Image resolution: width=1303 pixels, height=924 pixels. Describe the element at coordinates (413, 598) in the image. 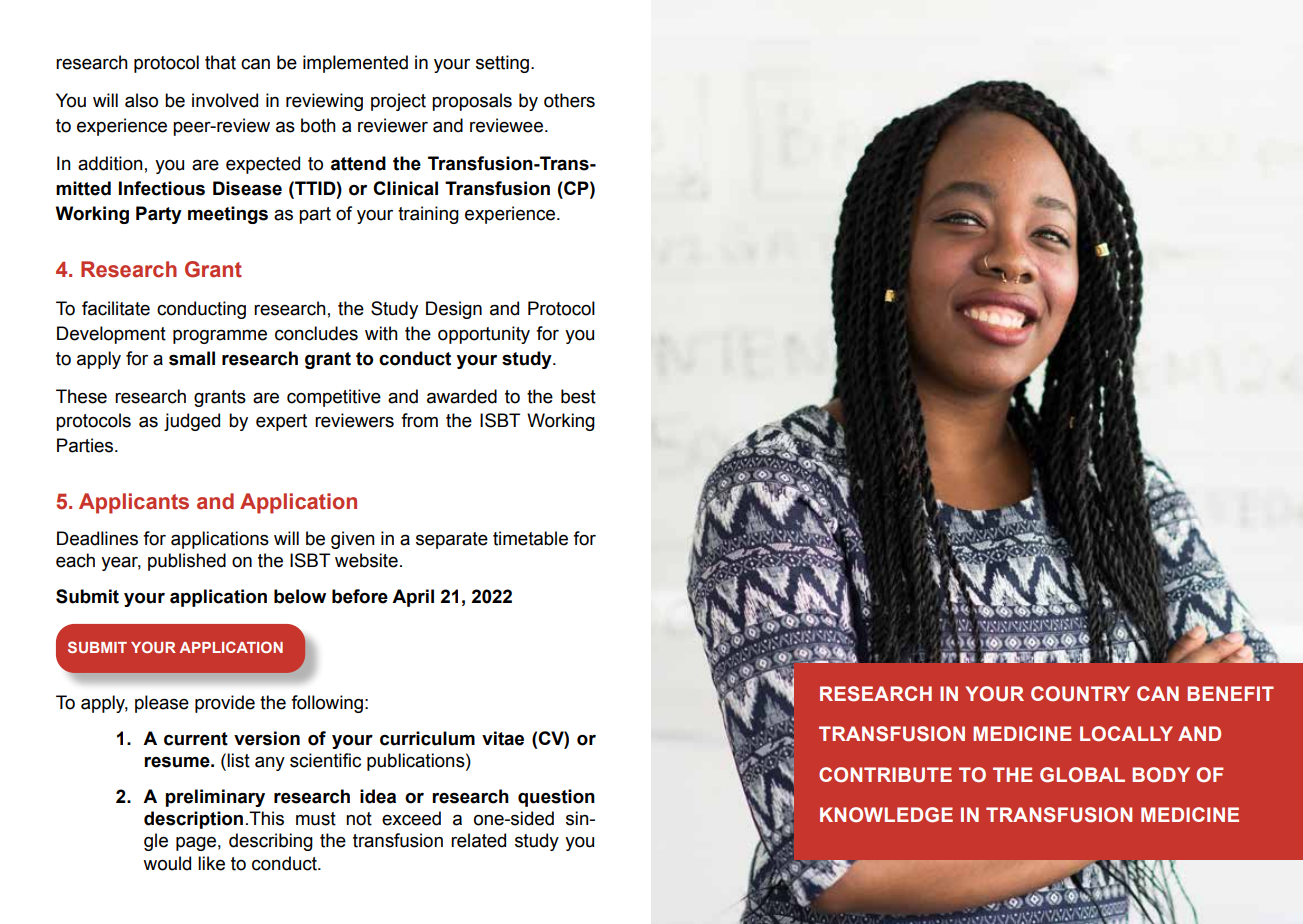

I see `April` at that location.
